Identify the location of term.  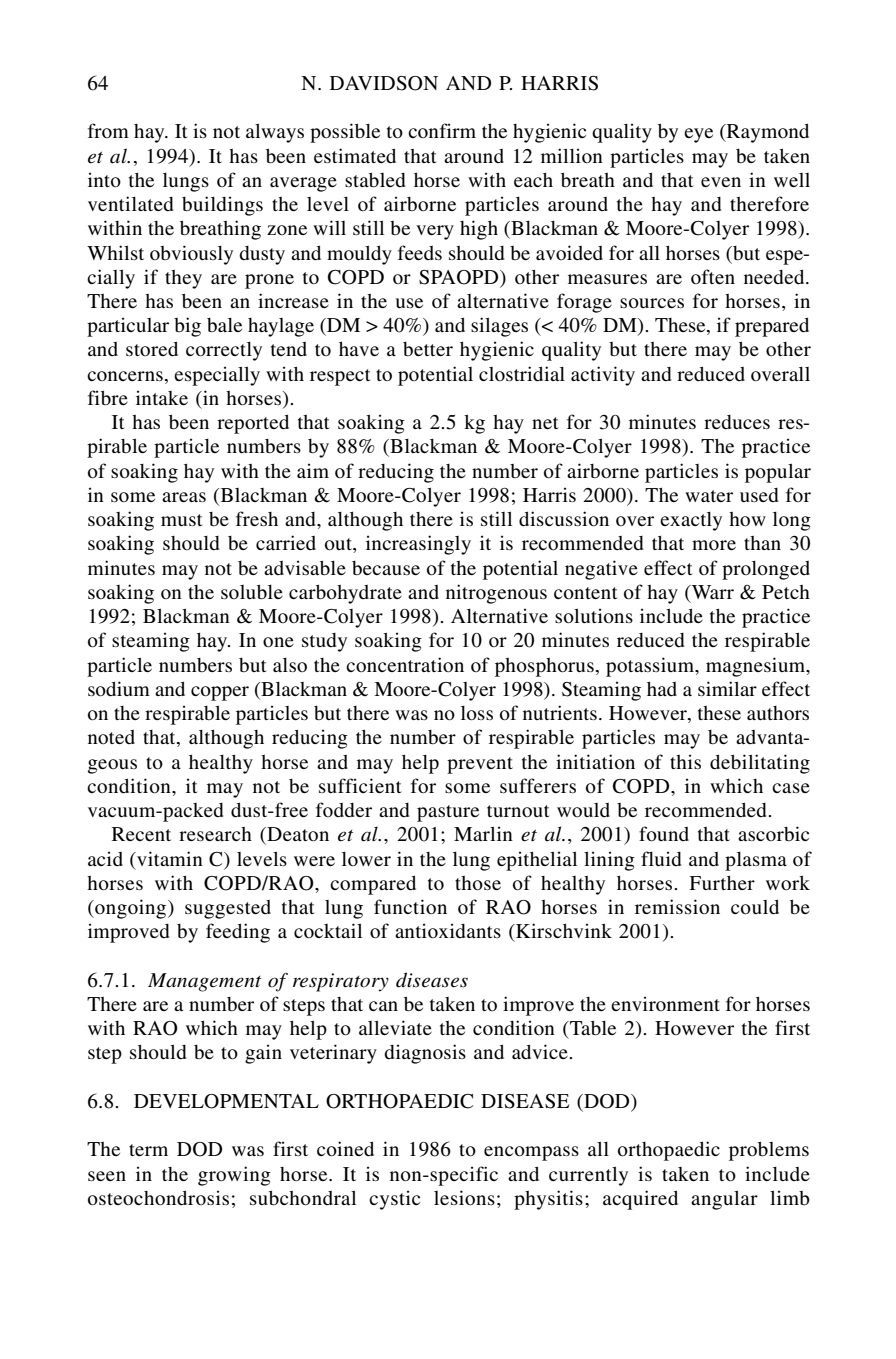
(148, 1150).
